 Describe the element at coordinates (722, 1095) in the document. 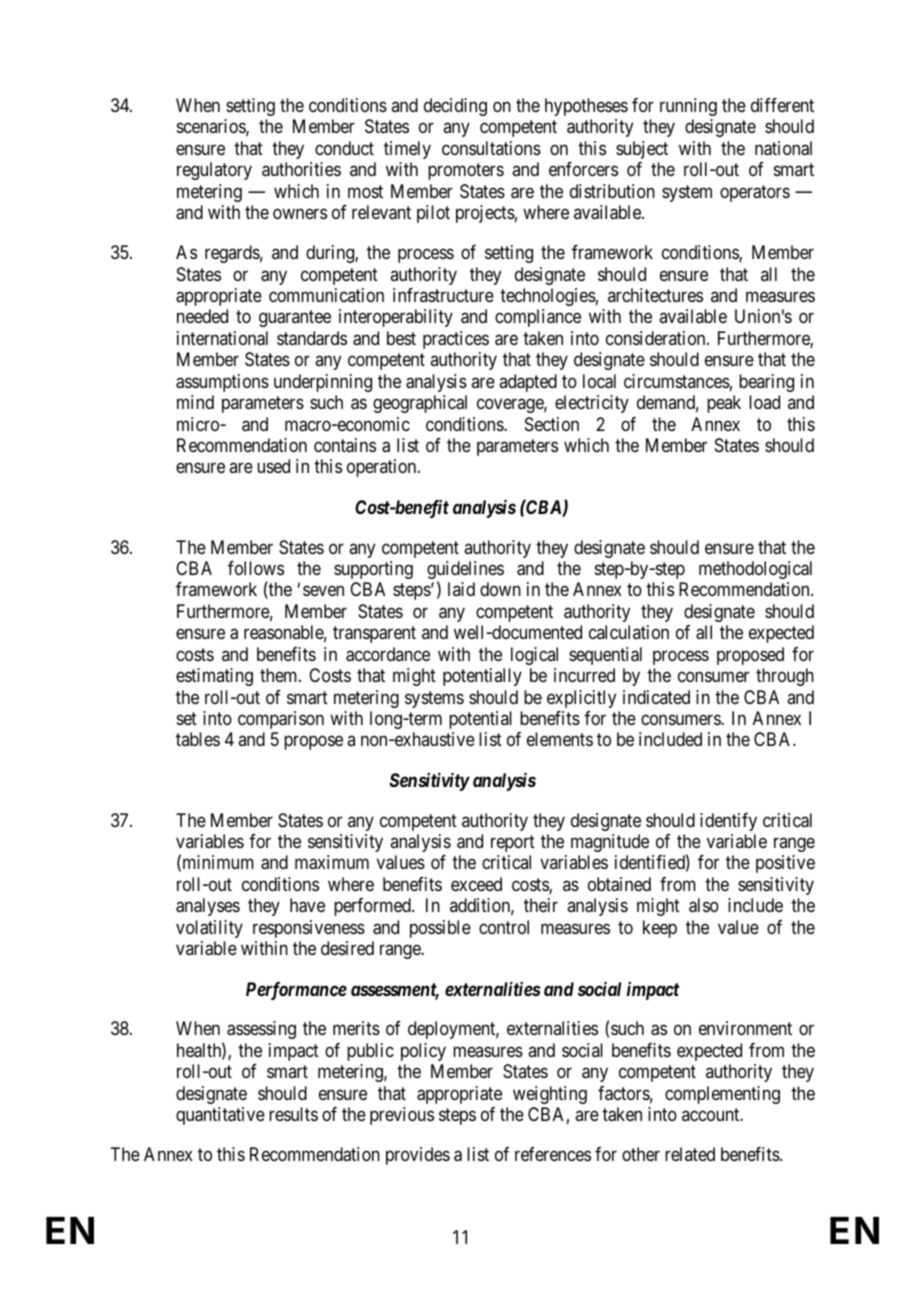

I see `complementing` at that location.
